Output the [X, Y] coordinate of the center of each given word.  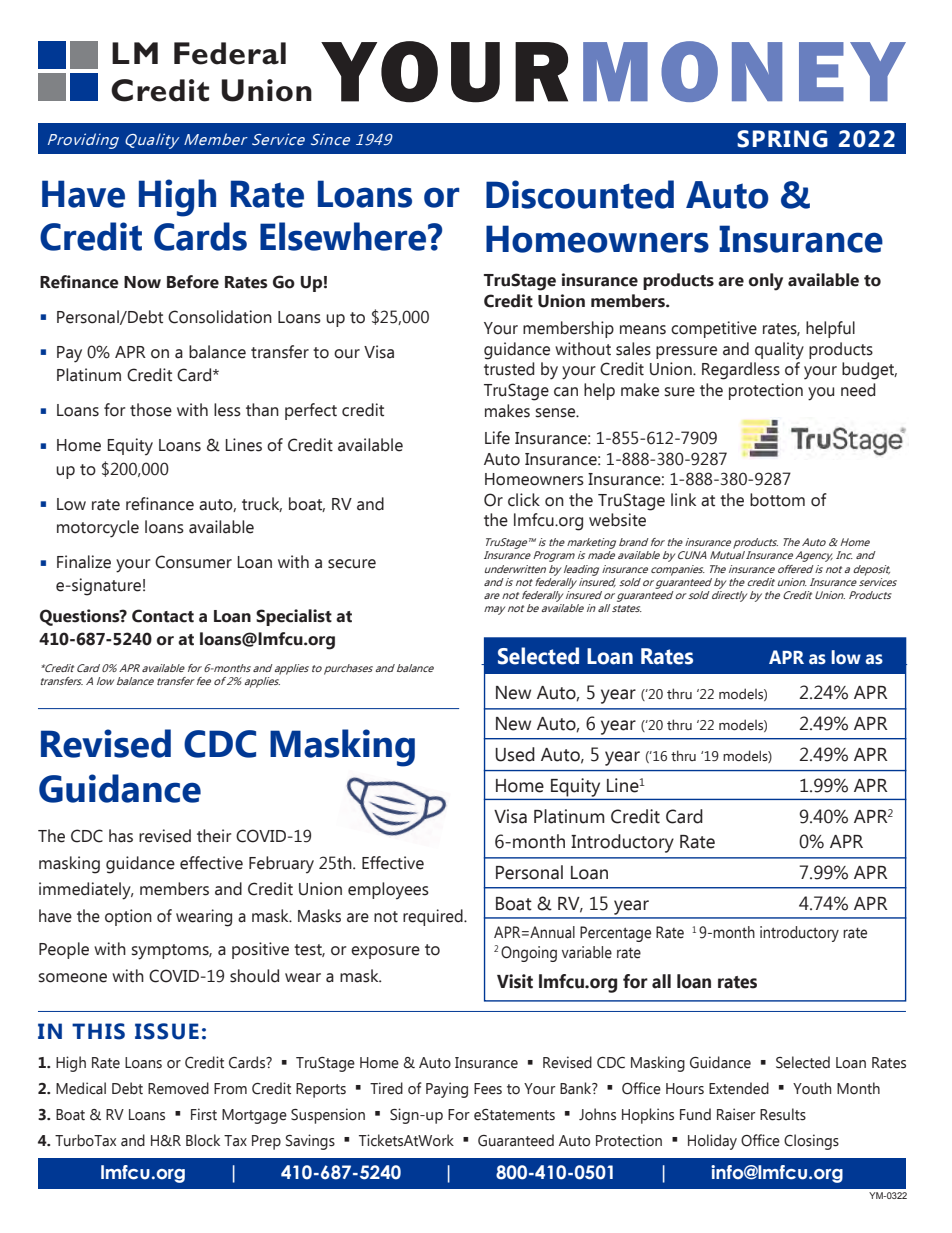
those [151, 410]
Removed [178, 1088]
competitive [714, 329]
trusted [509, 369]
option [128, 917]
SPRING [782, 139]
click [524, 500]
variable [587, 952]
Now [142, 282]
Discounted [580, 194]
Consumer [193, 562]
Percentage [615, 934]
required [434, 917]
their [214, 836]
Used [515, 754]
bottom [777, 500]
